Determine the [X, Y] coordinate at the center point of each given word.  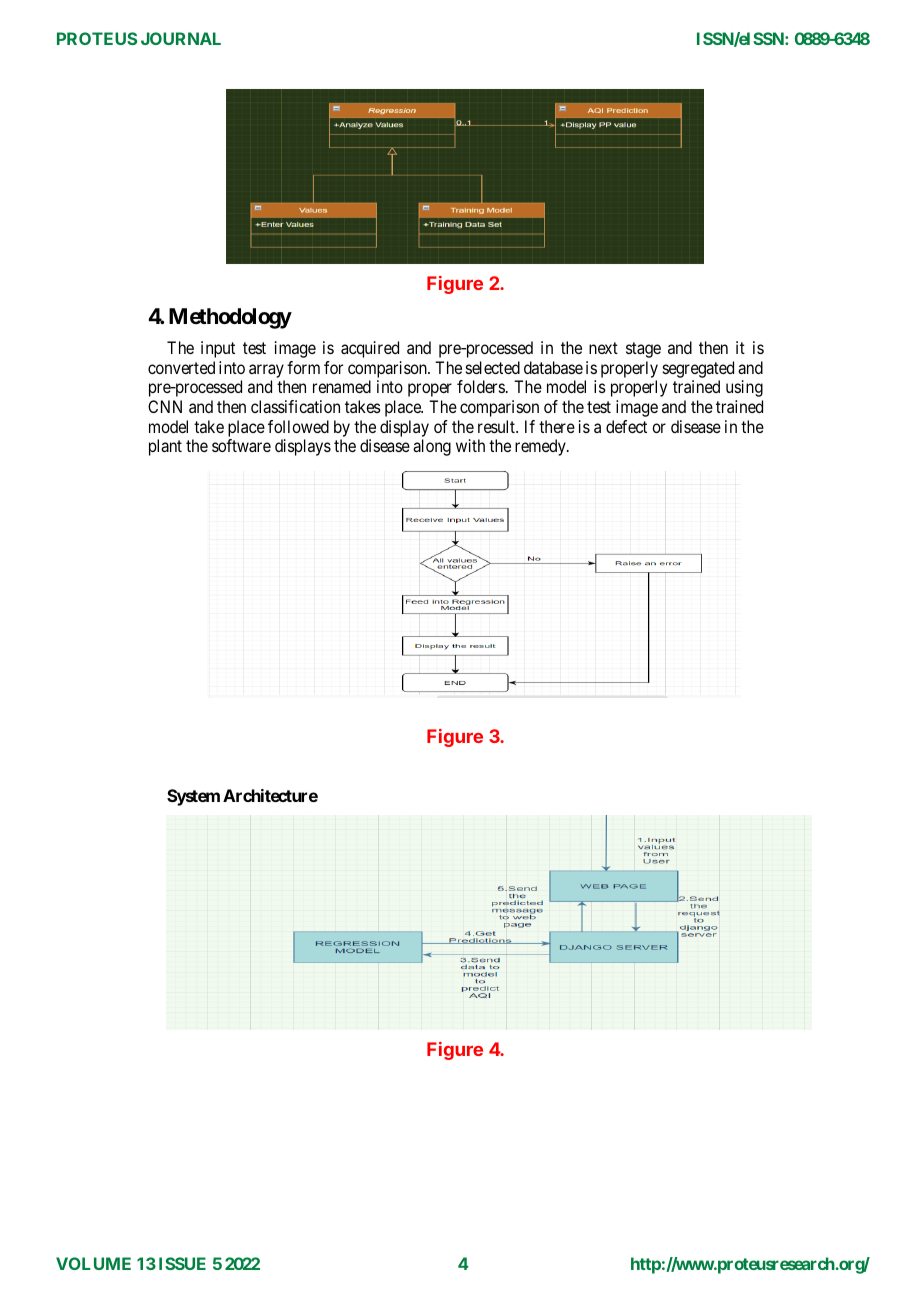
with [470, 445]
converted [181, 367]
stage [643, 350]
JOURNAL [181, 38]
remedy [541, 447]
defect [626, 426]
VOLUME [93, 1263]
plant [165, 447]
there [557, 426]
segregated [698, 369]
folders [481, 386]
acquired [370, 349]
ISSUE [182, 1263]
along [432, 447]
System [193, 797]
